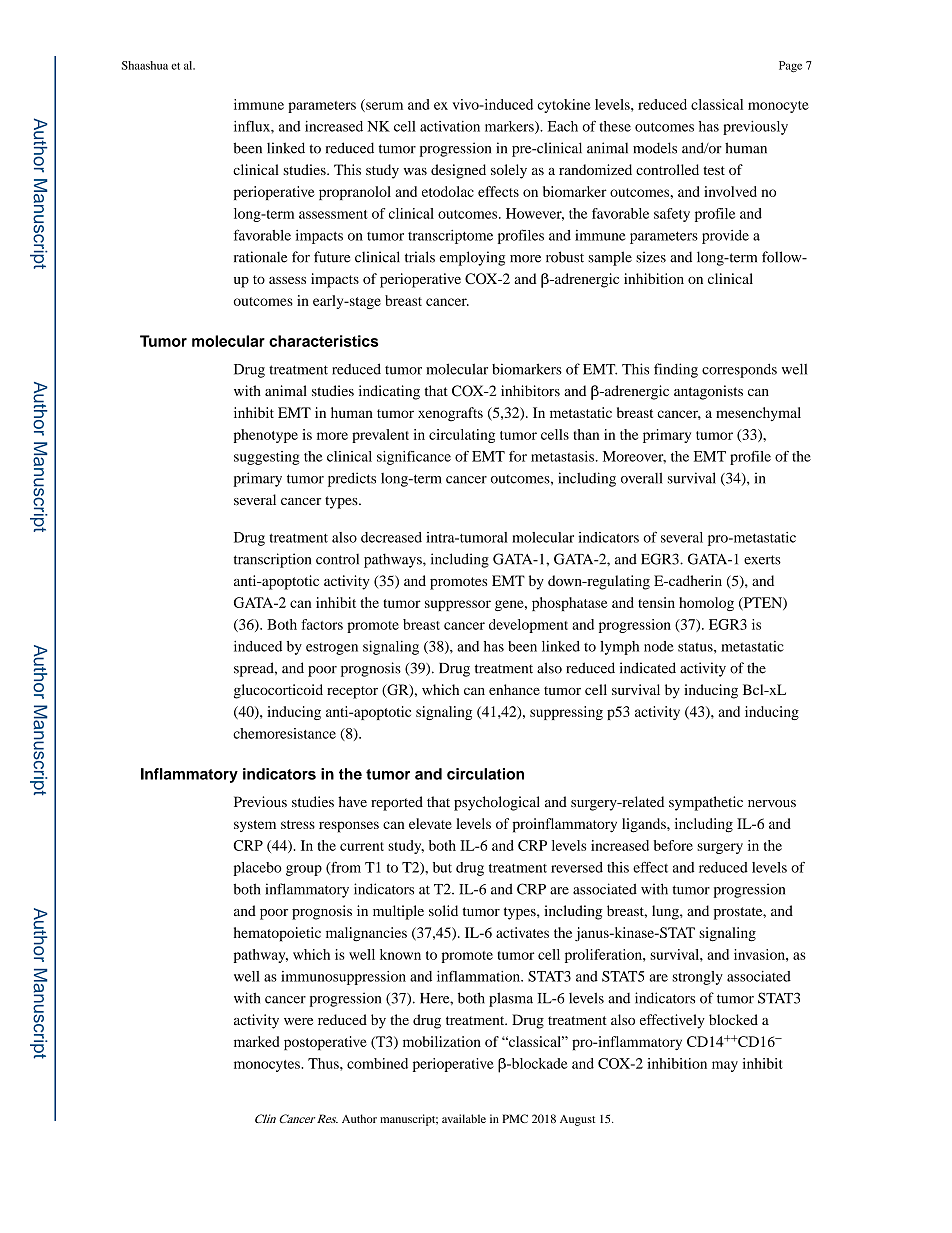 This screenshot has height=1233, width=952. Describe the element at coordinates (497, 803) in the screenshot. I see `psychological` at that location.
